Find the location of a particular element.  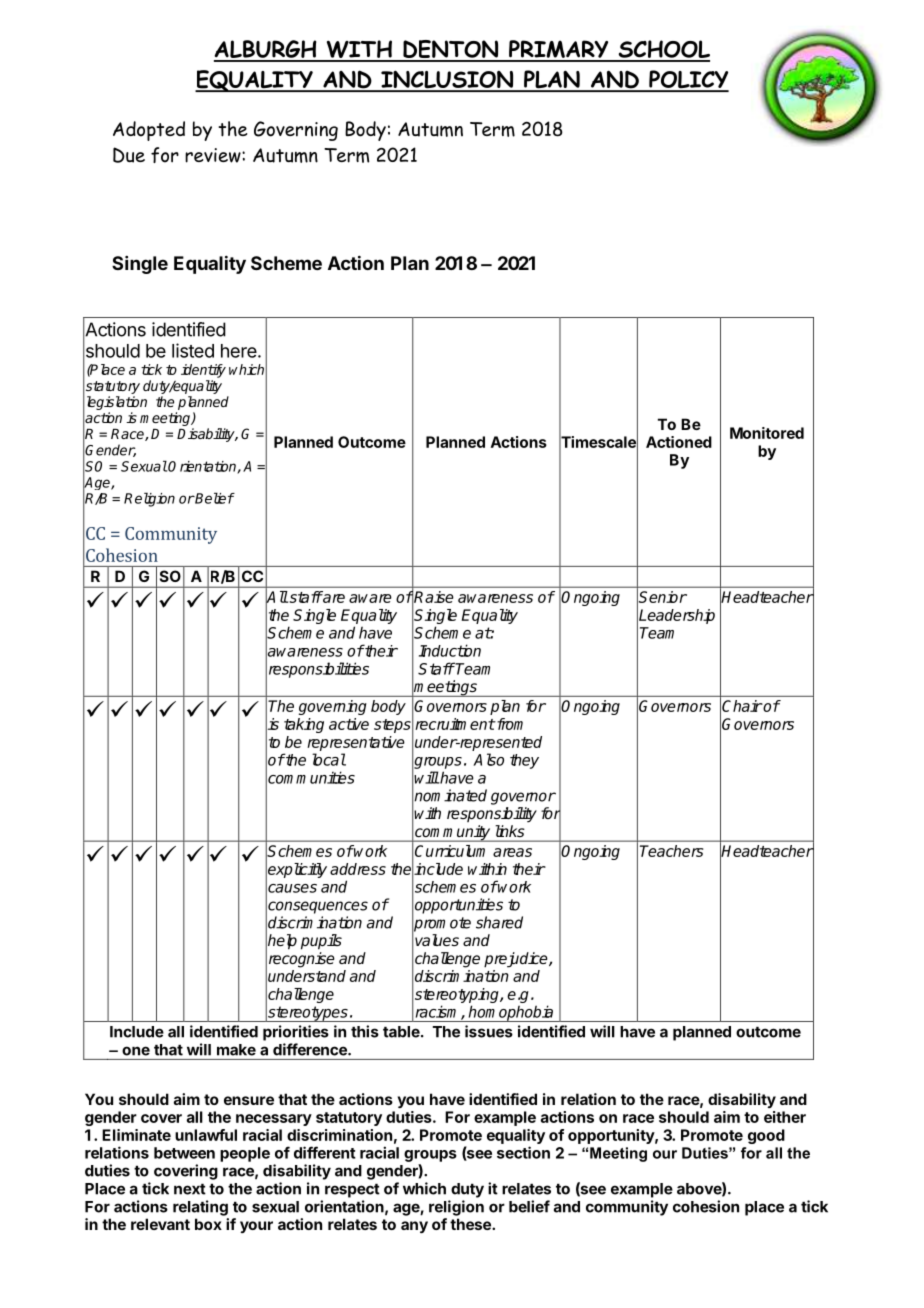

POLICY is located at coordinates (688, 80).
